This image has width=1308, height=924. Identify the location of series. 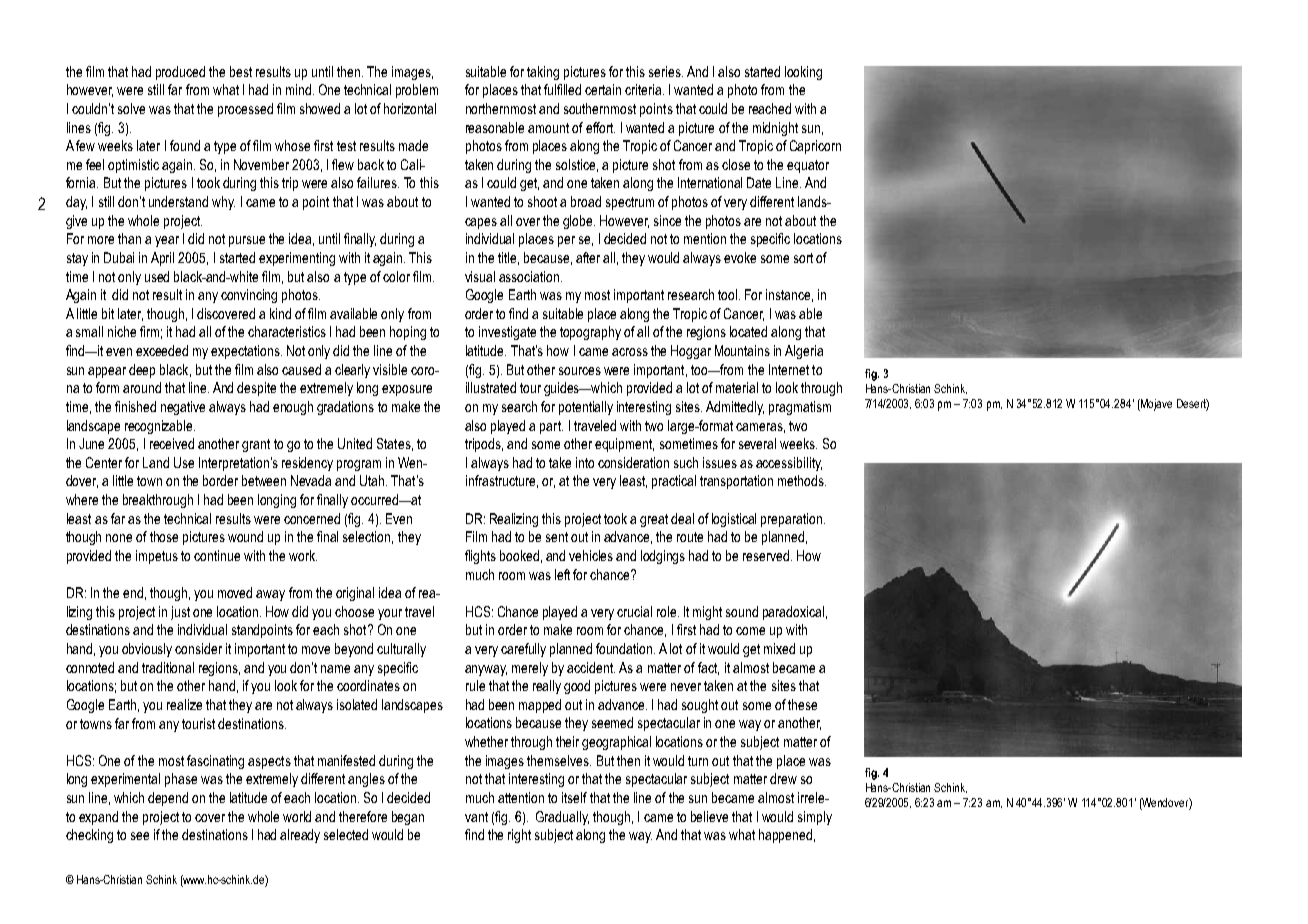
(666, 71).
